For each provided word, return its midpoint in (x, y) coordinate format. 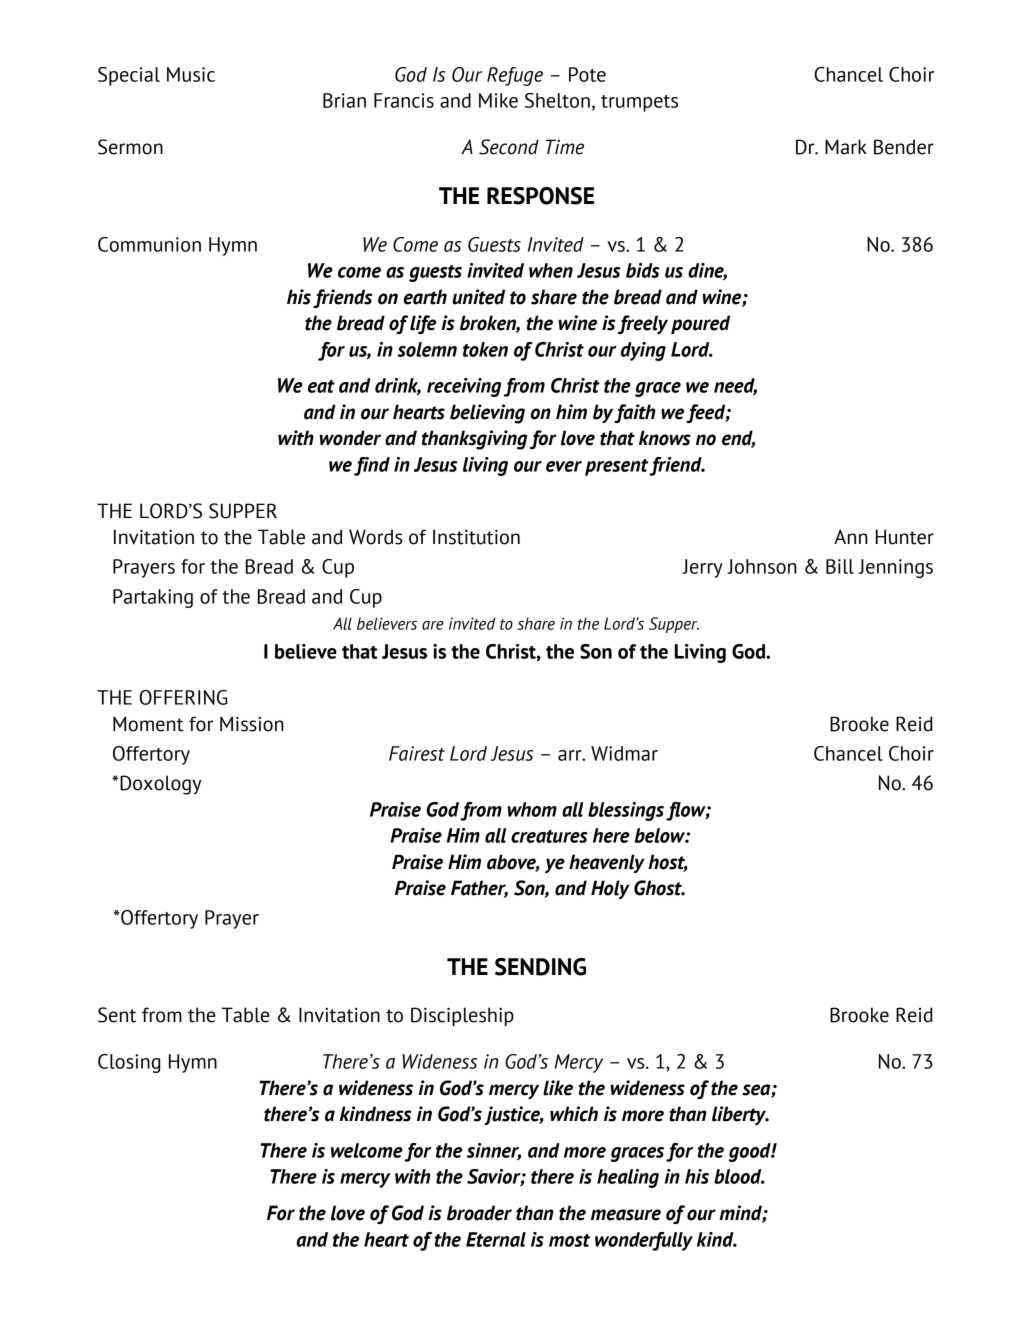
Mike (498, 100)
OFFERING (183, 697)
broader (479, 1213)
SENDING (540, 967)
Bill (840, 566)
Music (191, 74)
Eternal (496, 1239)
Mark (846, 147)
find (372, 466)
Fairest (417, 753)
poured (700, 324)
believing (487, 414)
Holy (610, 889)
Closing (129, 1063)
